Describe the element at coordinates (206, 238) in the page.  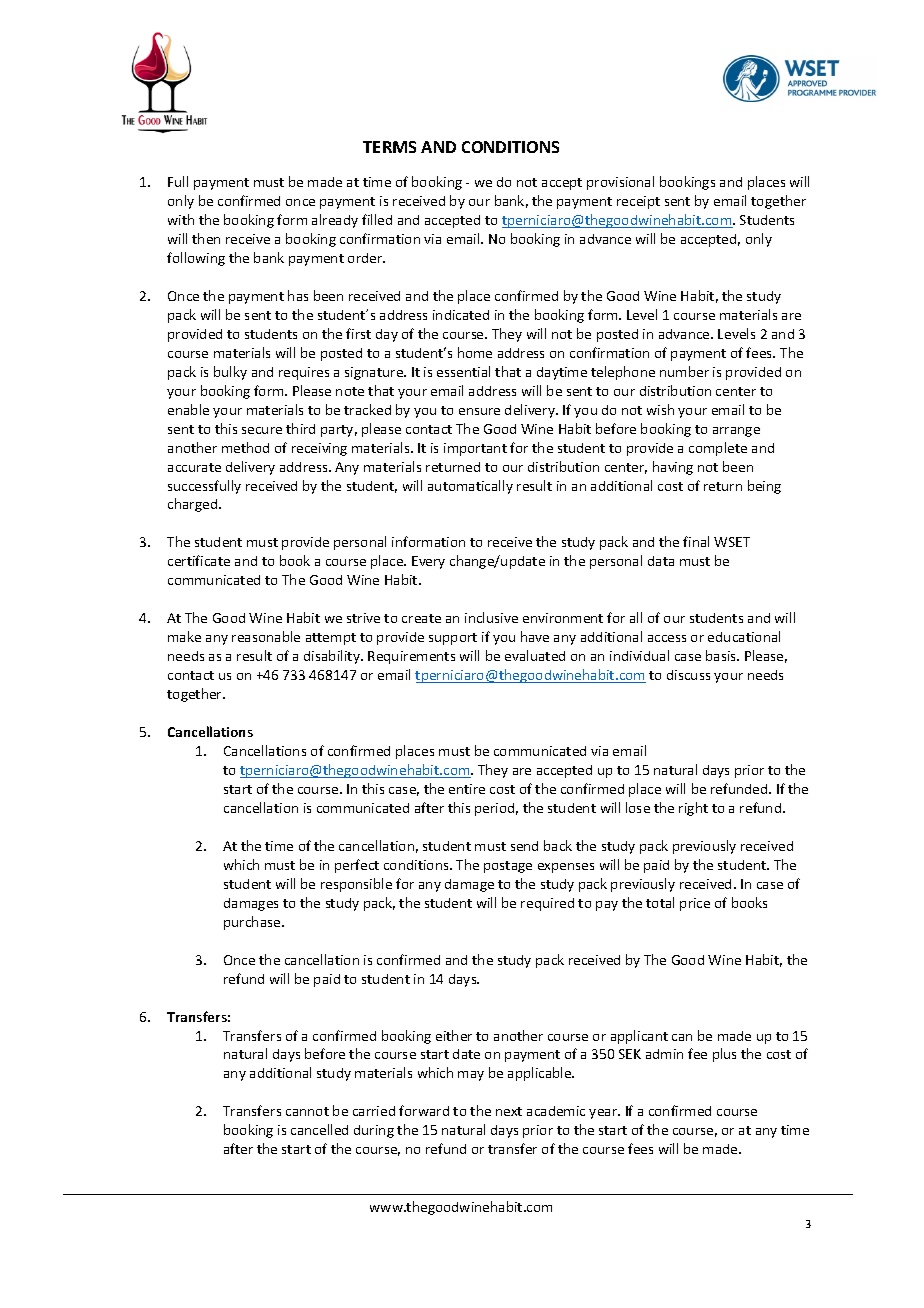
I see `then` at that location.
